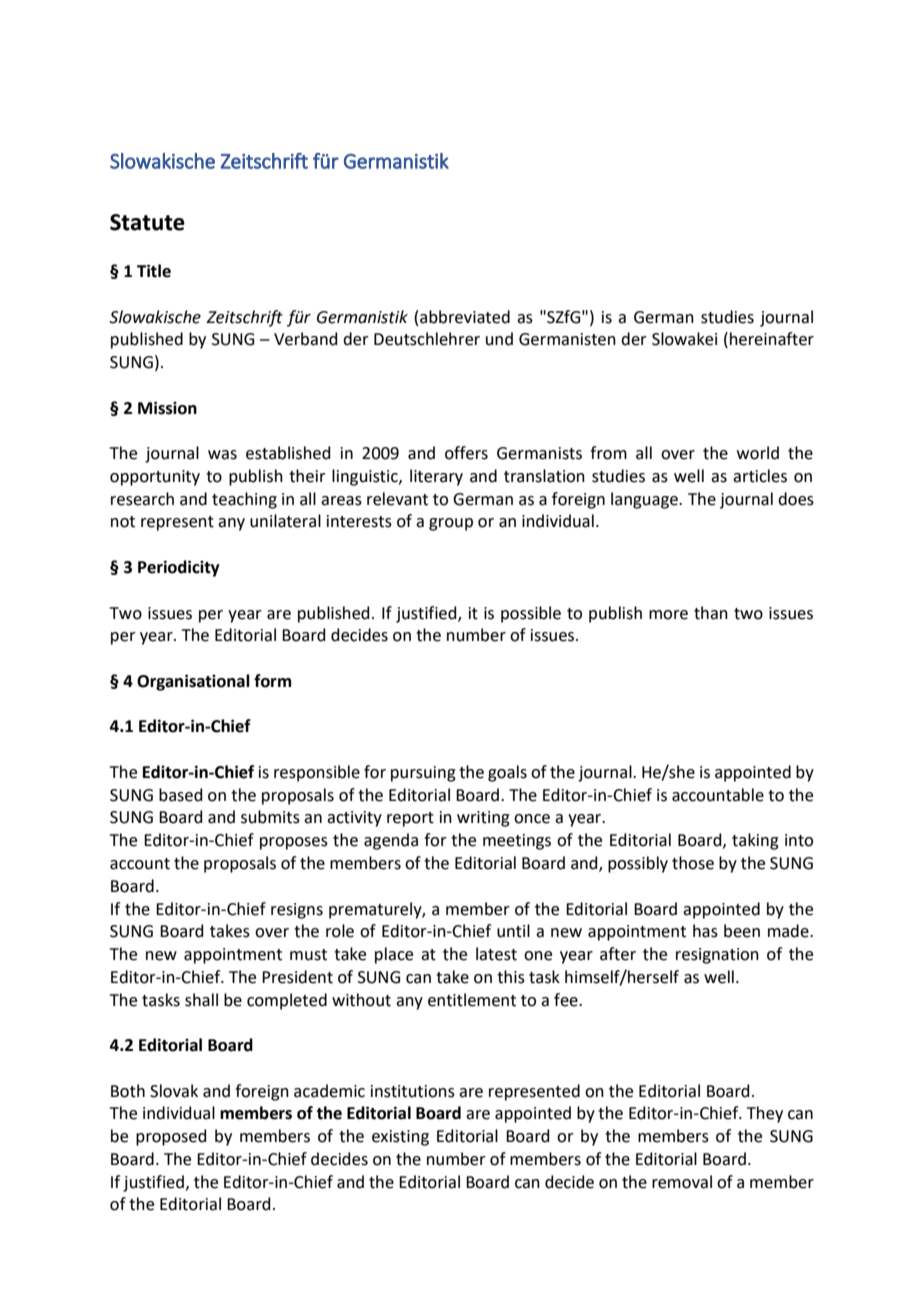  Describe the element at coordinates (465, 317) in the image. I see `abbreviated` at that location.
